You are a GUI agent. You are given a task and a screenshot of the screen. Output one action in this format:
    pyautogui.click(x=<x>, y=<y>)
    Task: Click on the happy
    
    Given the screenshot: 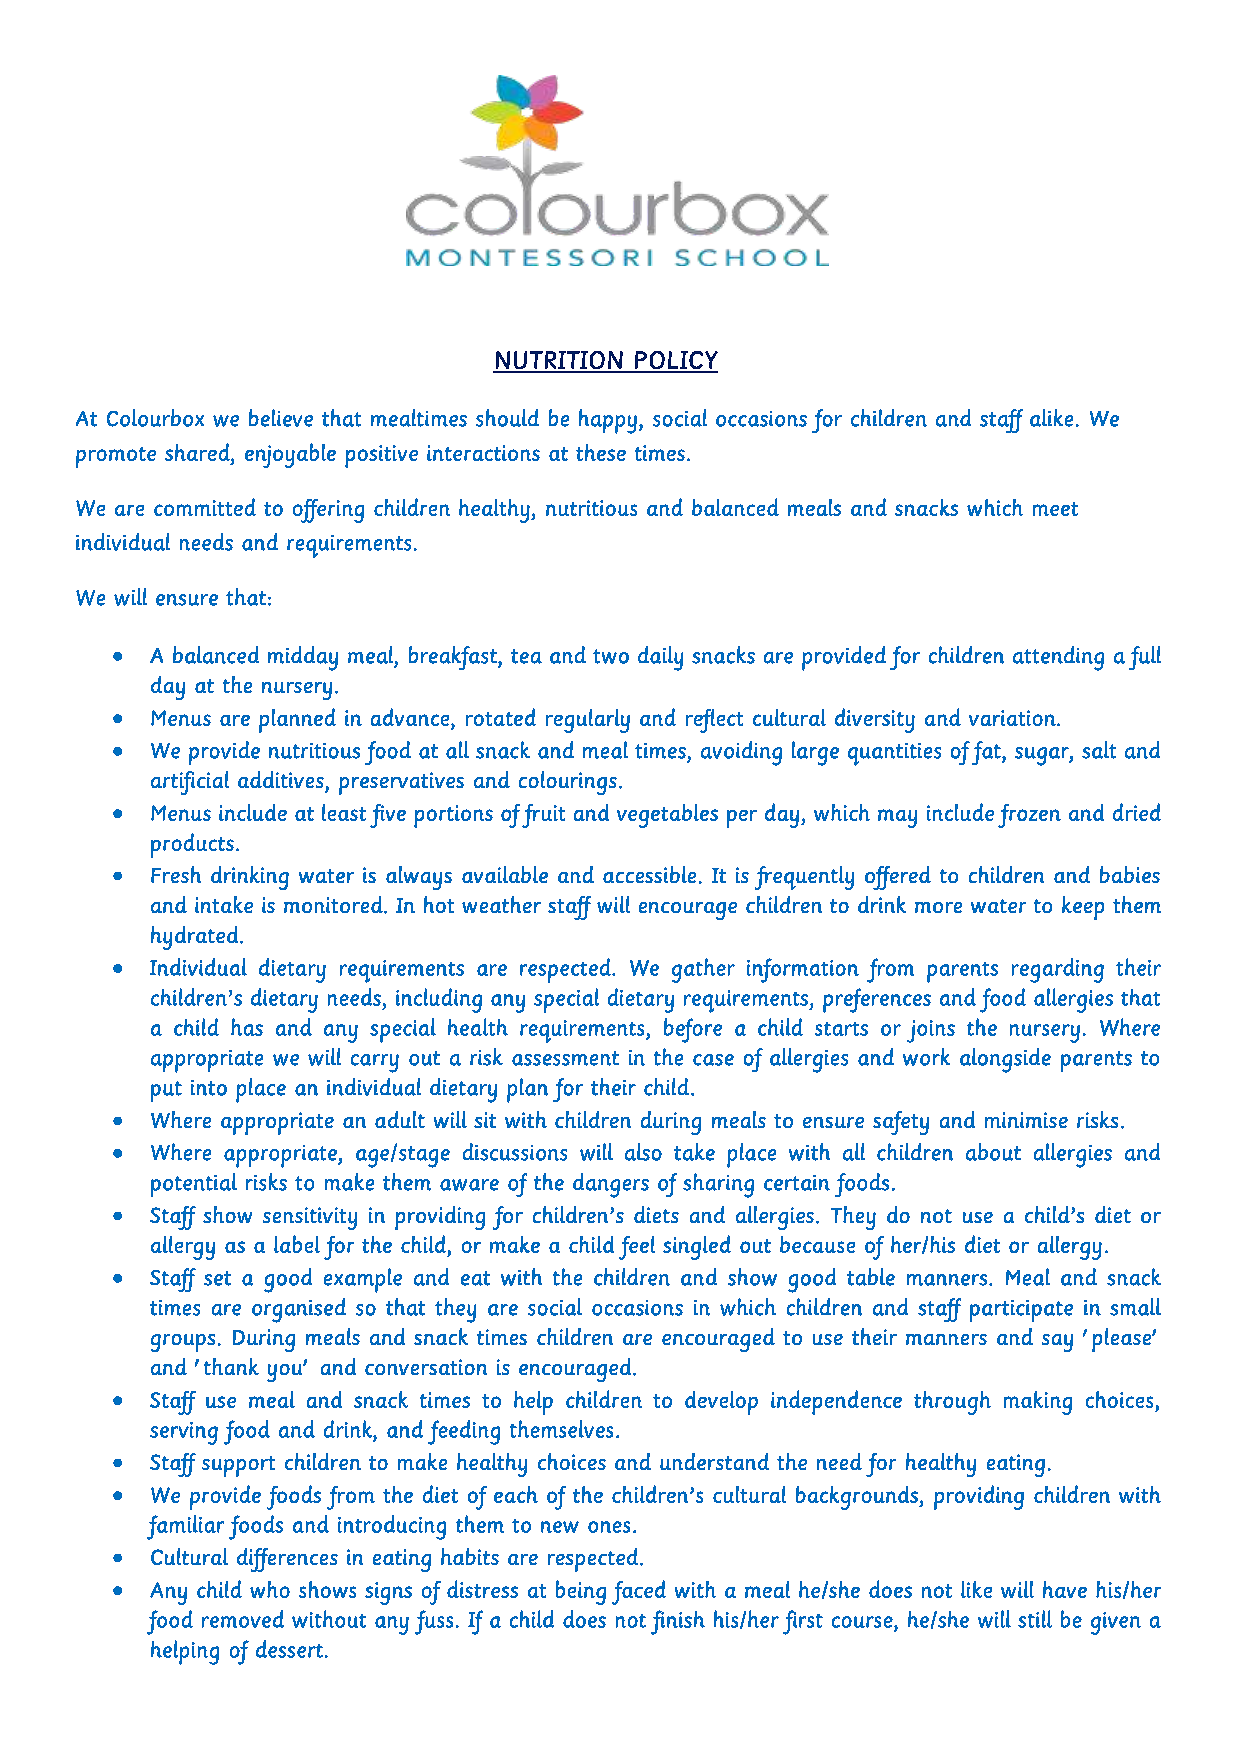 What is the action you would take?
    pyautogui.click(x=608, y=421)
